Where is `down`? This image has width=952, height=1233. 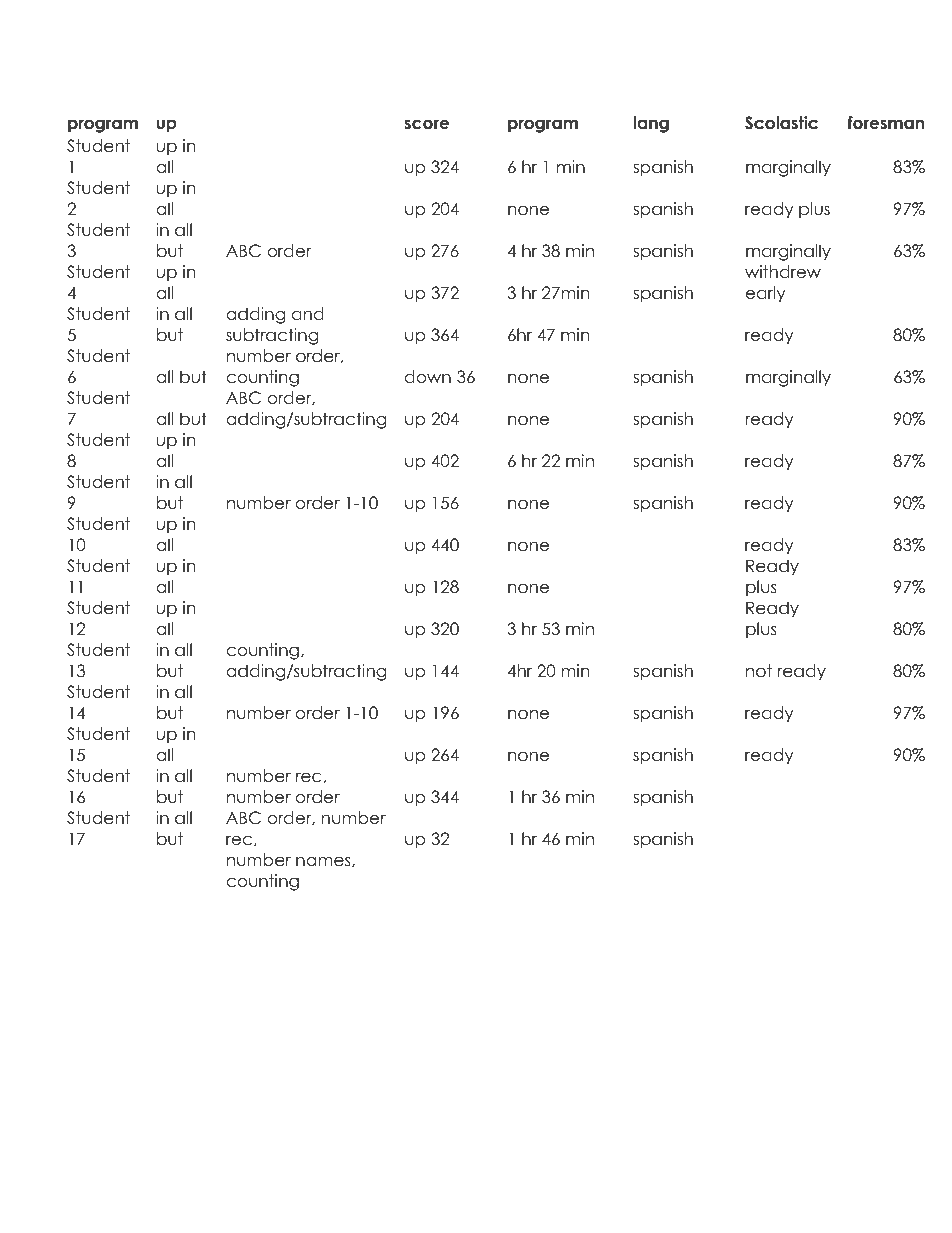 down is located at coordinates (428, 377).
